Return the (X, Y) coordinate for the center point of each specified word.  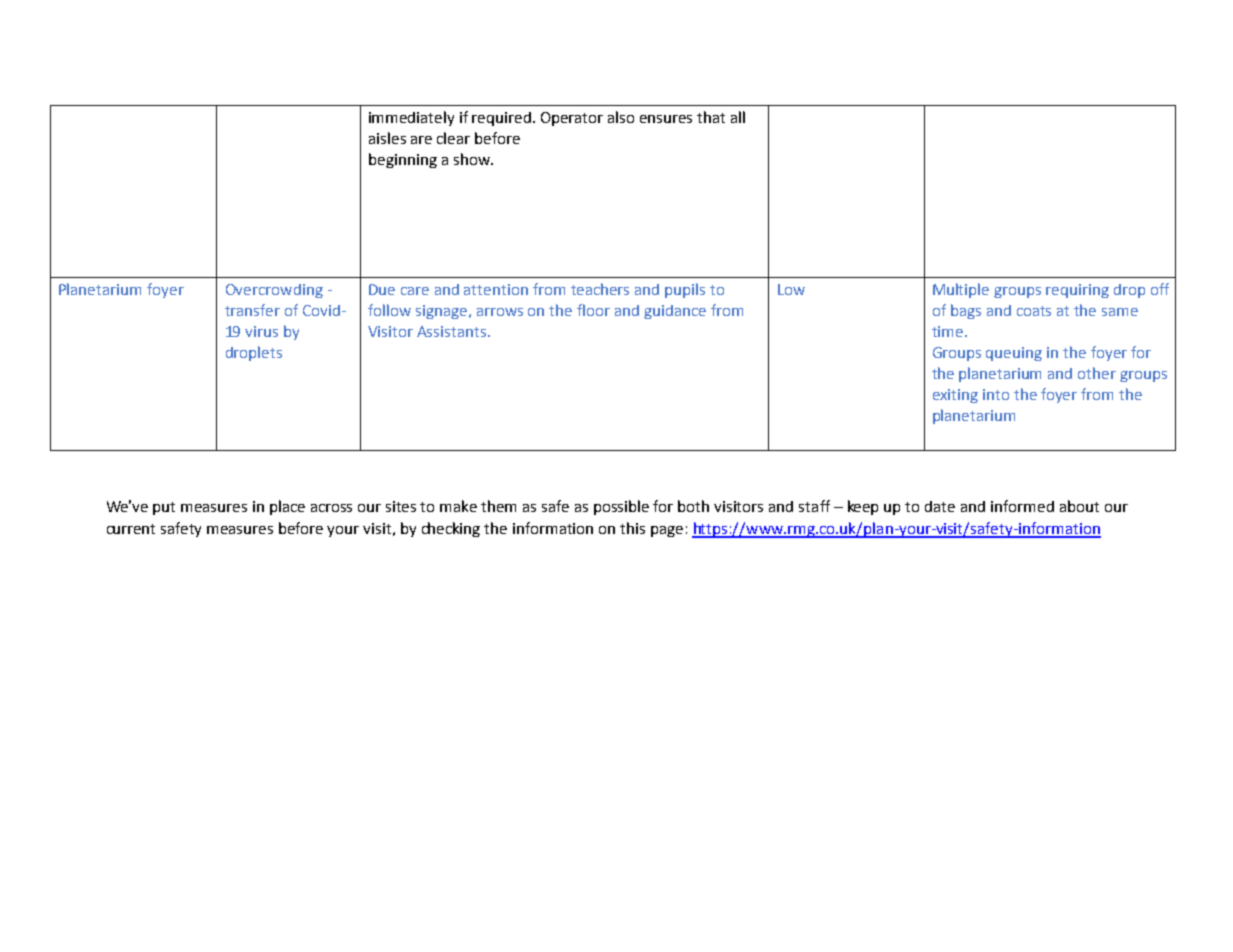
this (632, 528)
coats (1034, 311)
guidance (675, 312)
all (738, 117)
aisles (387, 138)
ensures (666, 119)
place (287, 507)
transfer (252, 310)
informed (1022, 506)
